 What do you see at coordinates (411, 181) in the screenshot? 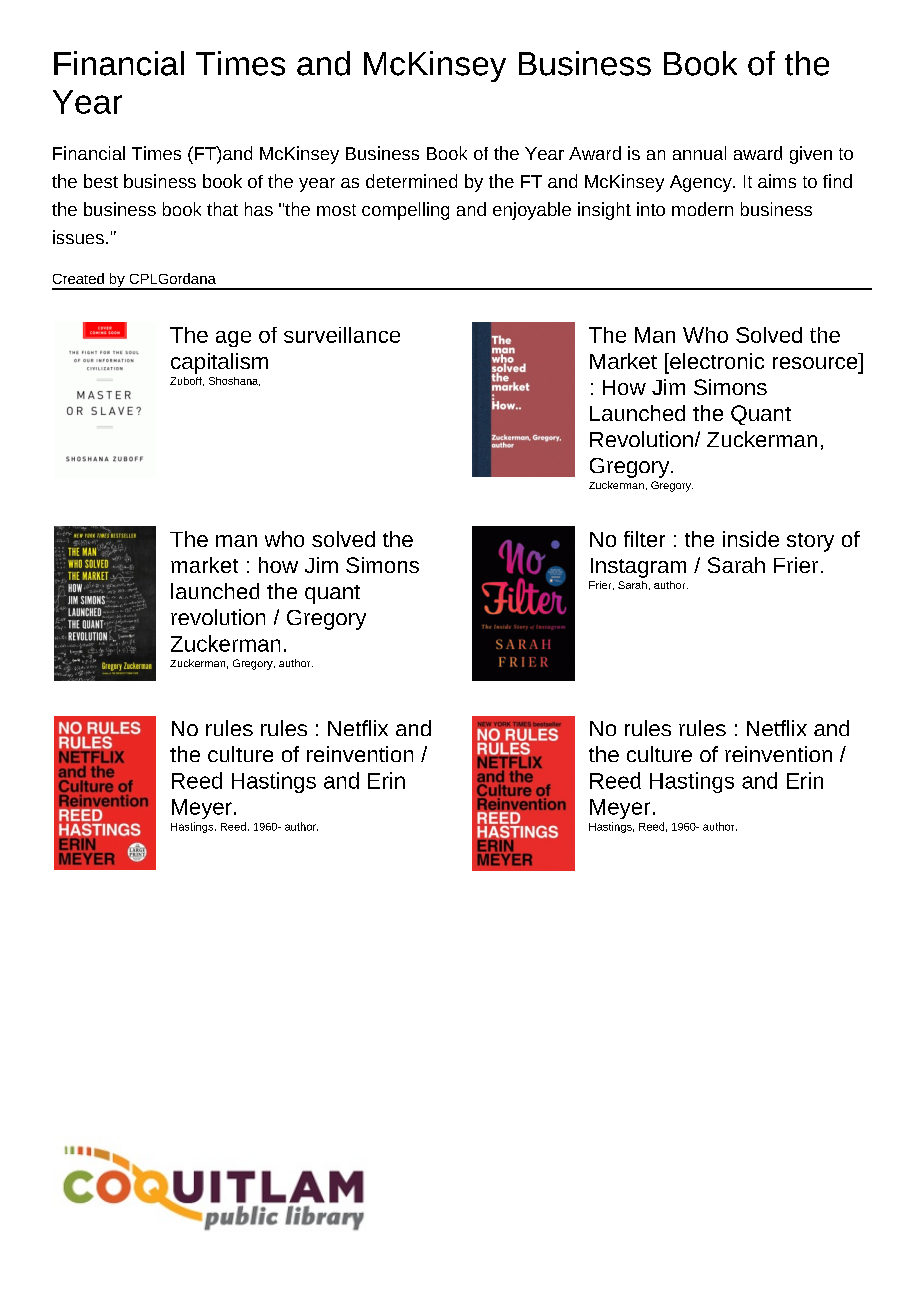
I see `determined` at bounding box center [411, 181].
